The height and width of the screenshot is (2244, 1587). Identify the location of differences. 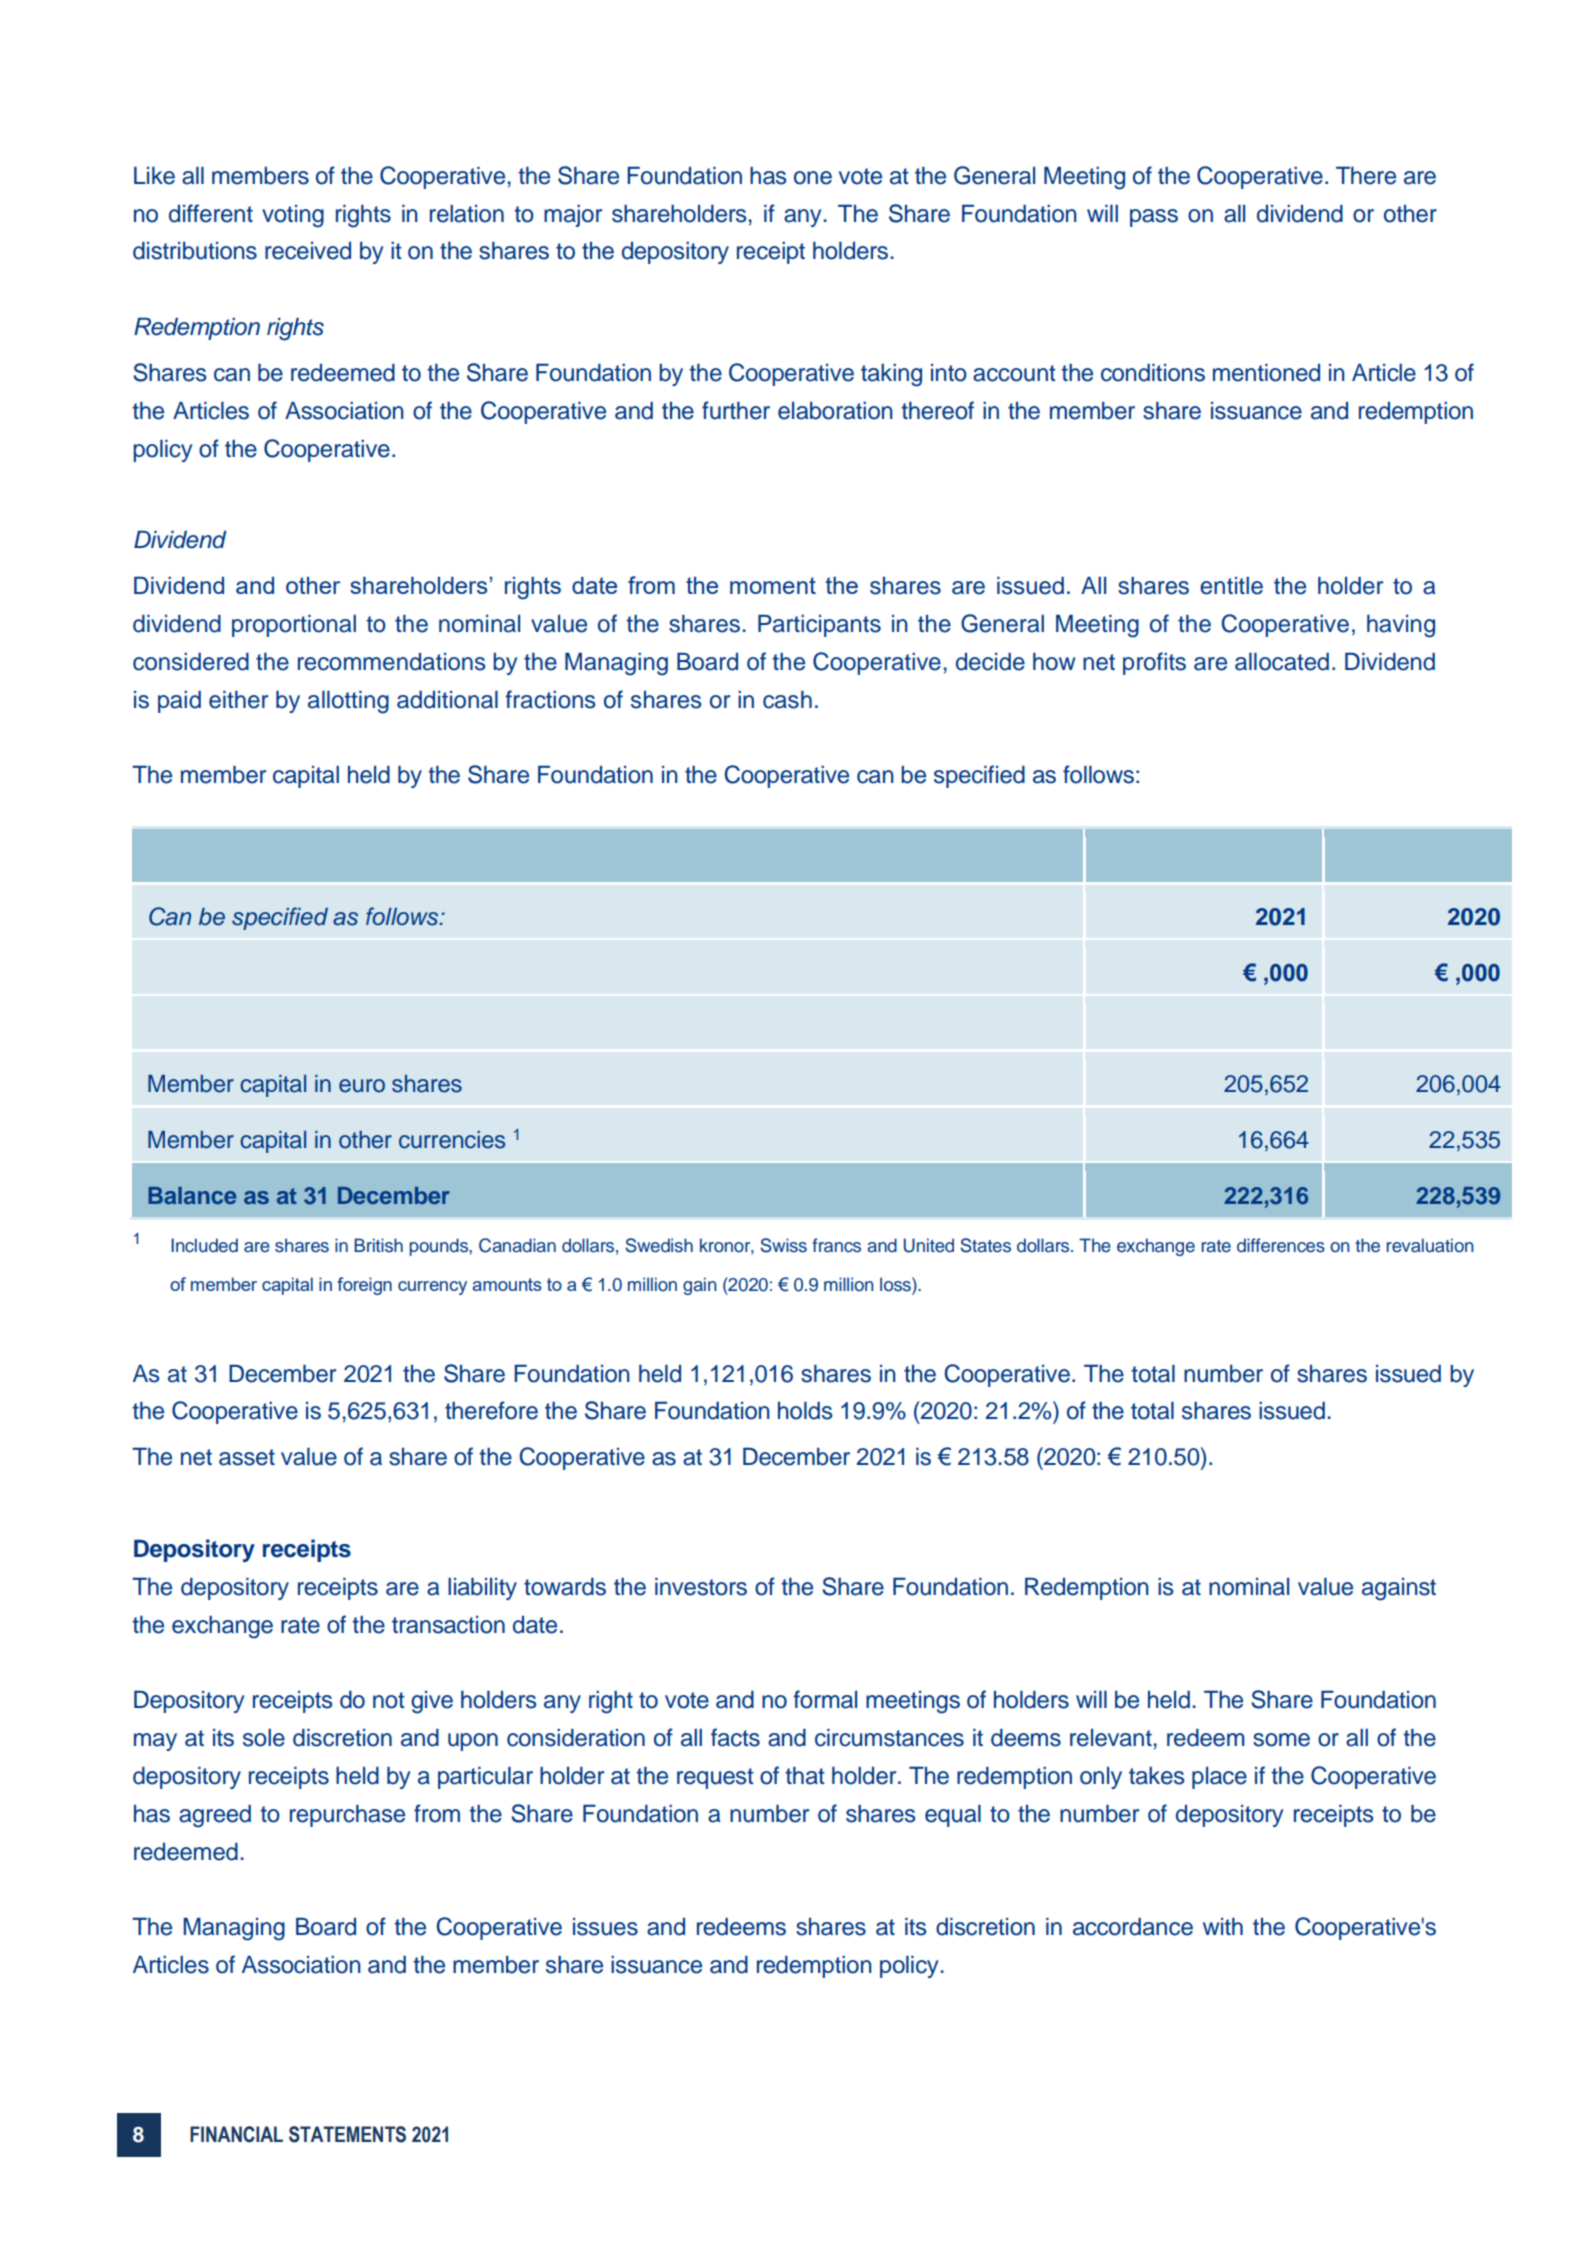
(1281, 1245).
